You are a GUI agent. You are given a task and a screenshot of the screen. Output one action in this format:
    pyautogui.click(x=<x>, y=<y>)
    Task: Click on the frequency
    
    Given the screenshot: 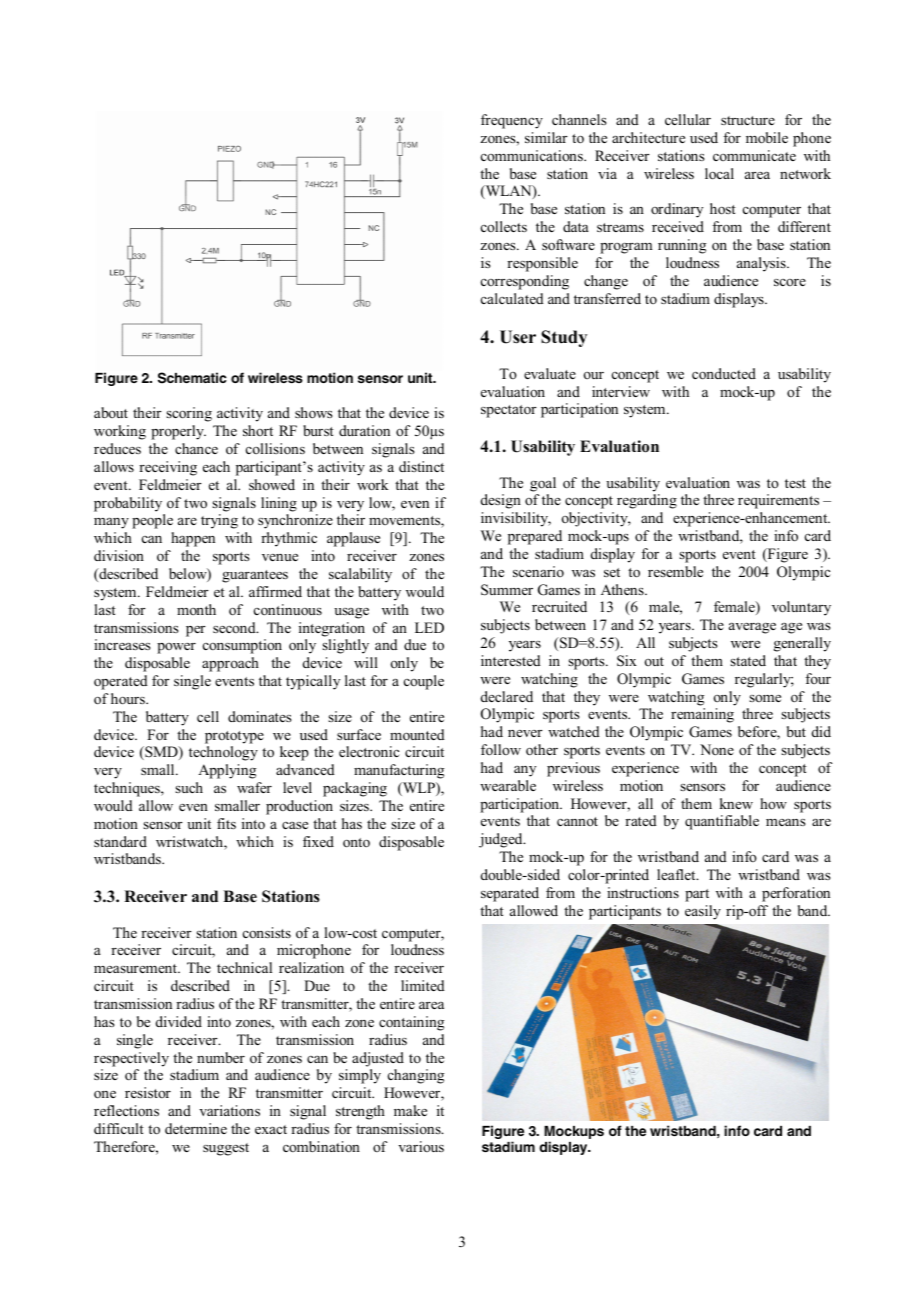 What is the action you would take?
    pyautogui.click(x=512, y=121)
